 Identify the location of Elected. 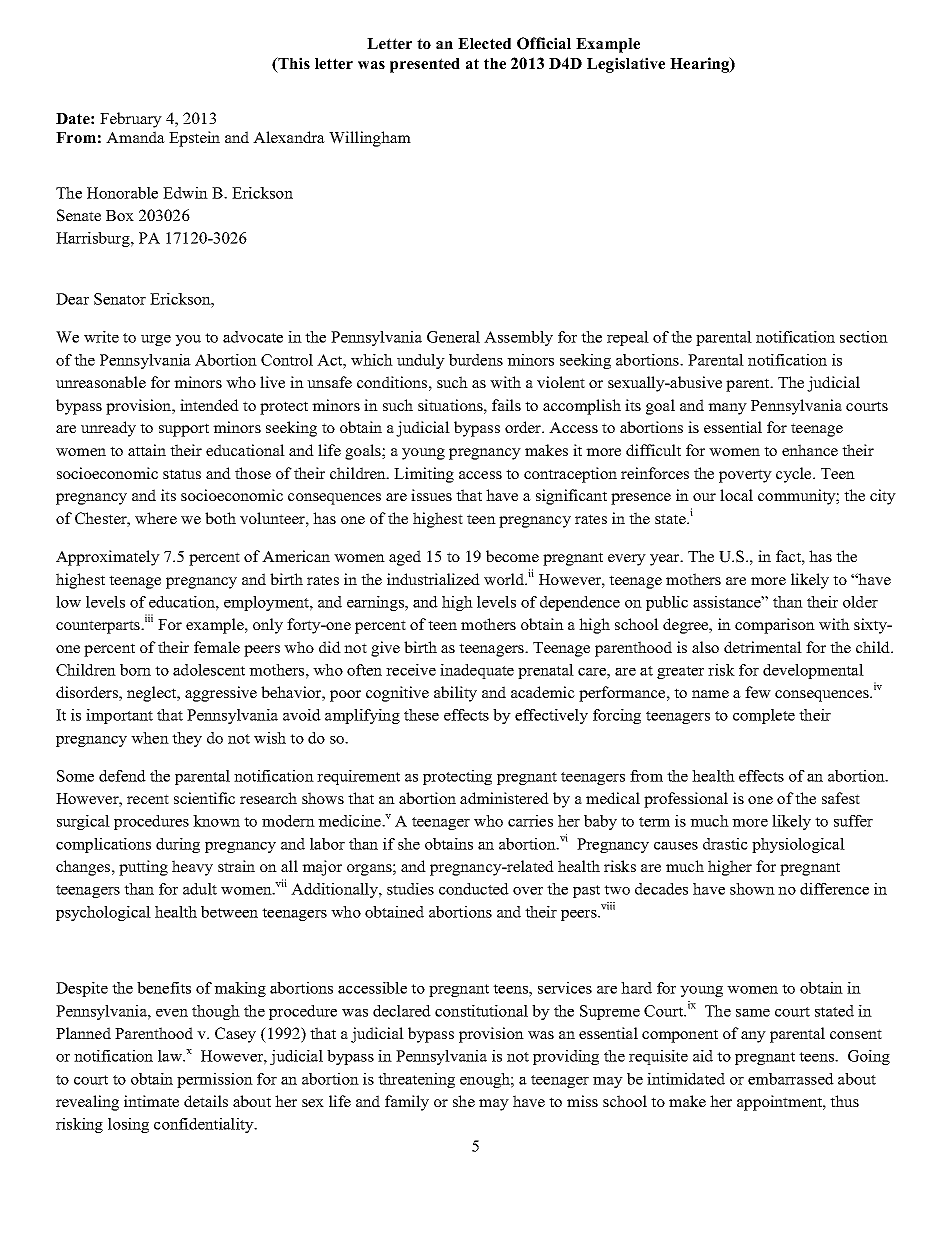
(484, 43).
